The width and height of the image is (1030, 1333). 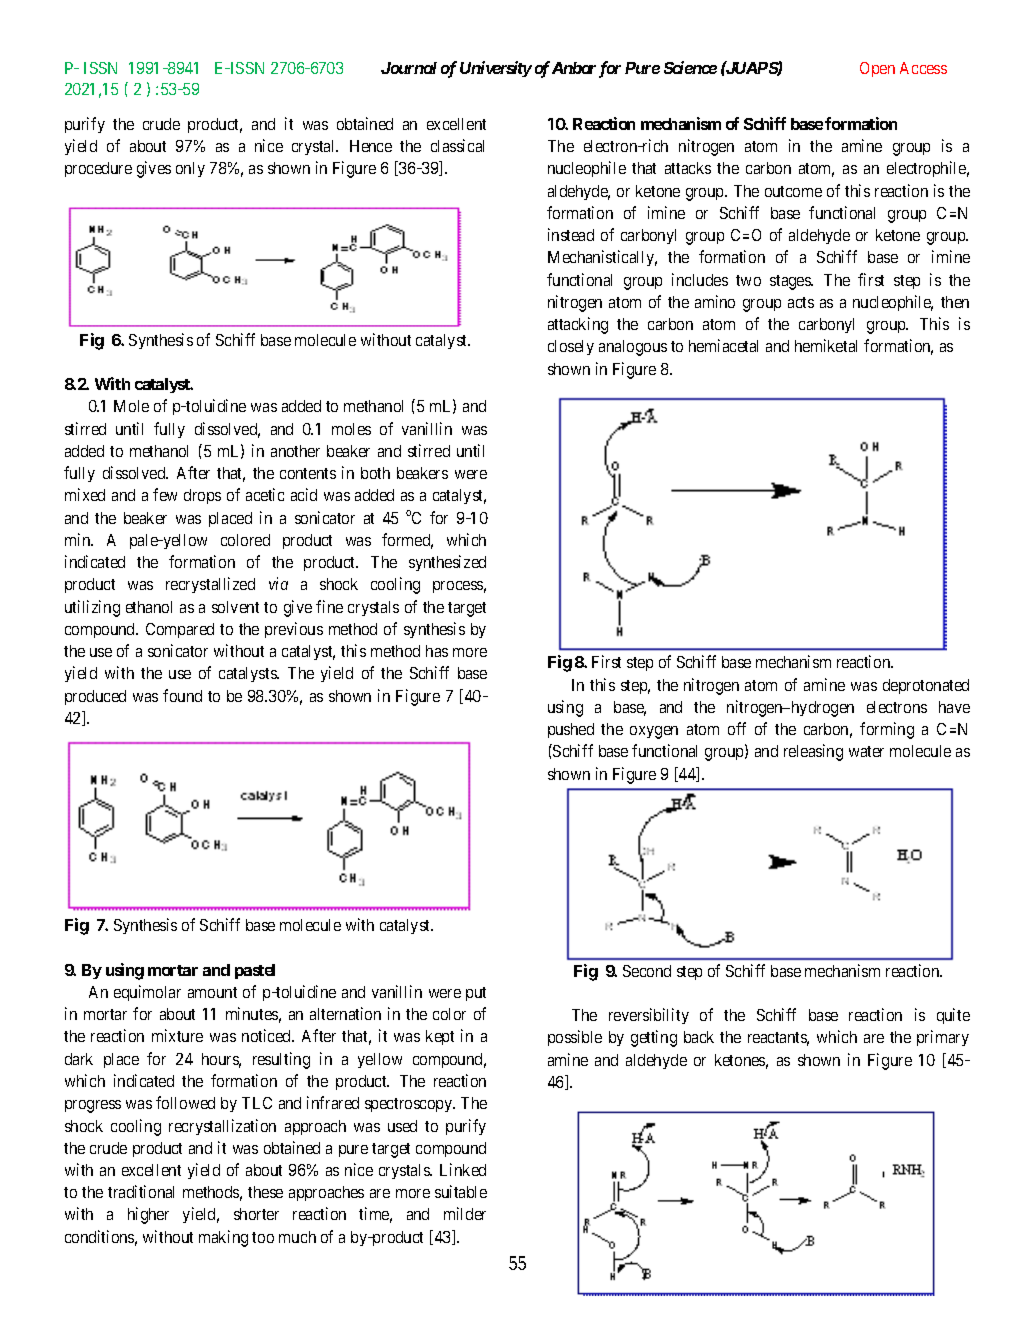 What do you see at coordinates (877, 69) in the image?
I see `Open` at bounding box center [877, 69].
